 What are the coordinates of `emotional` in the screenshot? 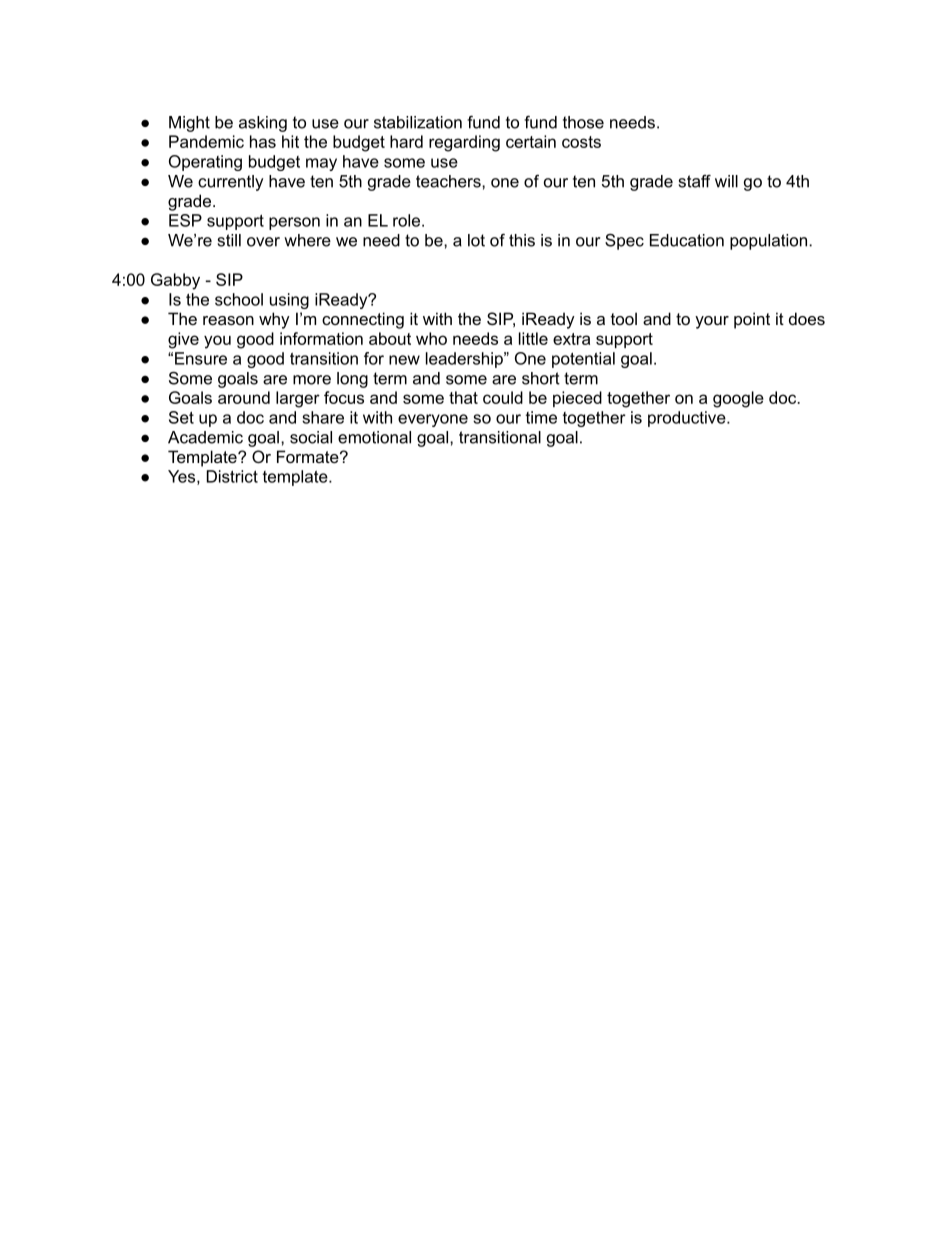 It's located at (374, 437).
